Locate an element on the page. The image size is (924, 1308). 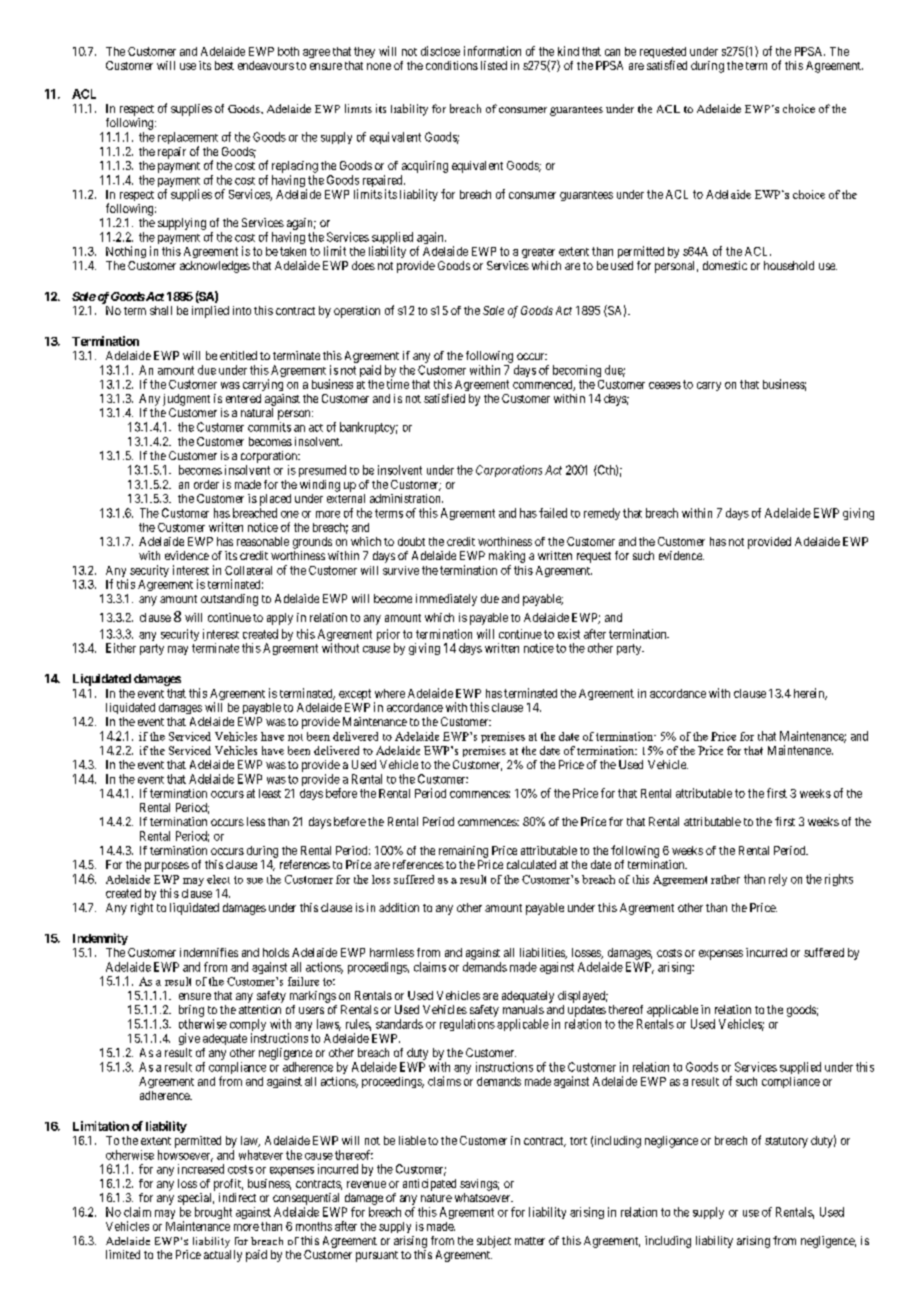
rather is located at coordinates (725, 879).
